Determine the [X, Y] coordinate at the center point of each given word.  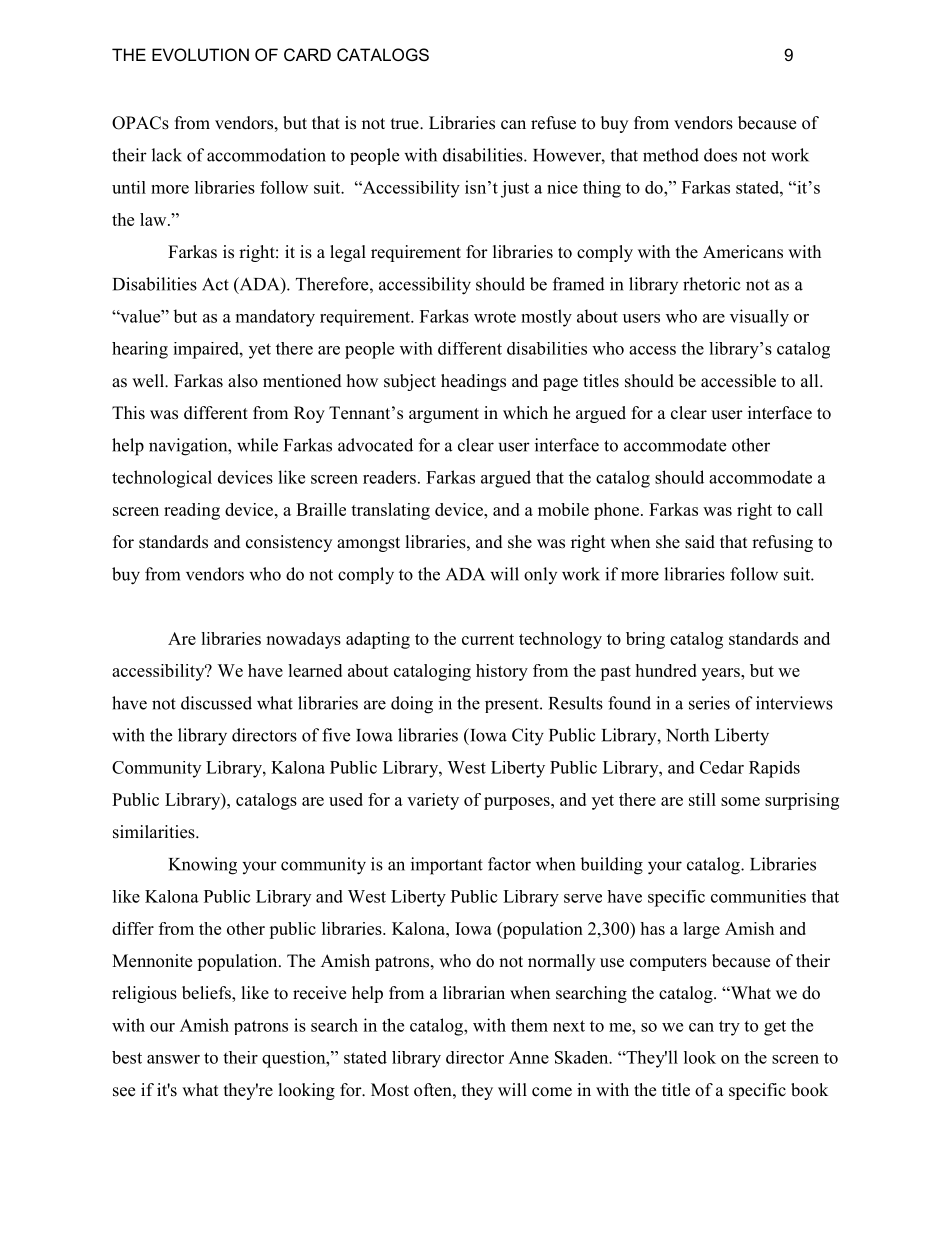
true [406, 124]
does [720, 155]
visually [759, 318]
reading [192, 511]
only [540, 575]
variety [433, 801]
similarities [155, 832]
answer [173, 1059]
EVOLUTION [200, 54]
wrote [495, 317]
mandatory [275, 318]
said [700, 542]
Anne [529, 1057]
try [729, 1028]
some [740, 801]
